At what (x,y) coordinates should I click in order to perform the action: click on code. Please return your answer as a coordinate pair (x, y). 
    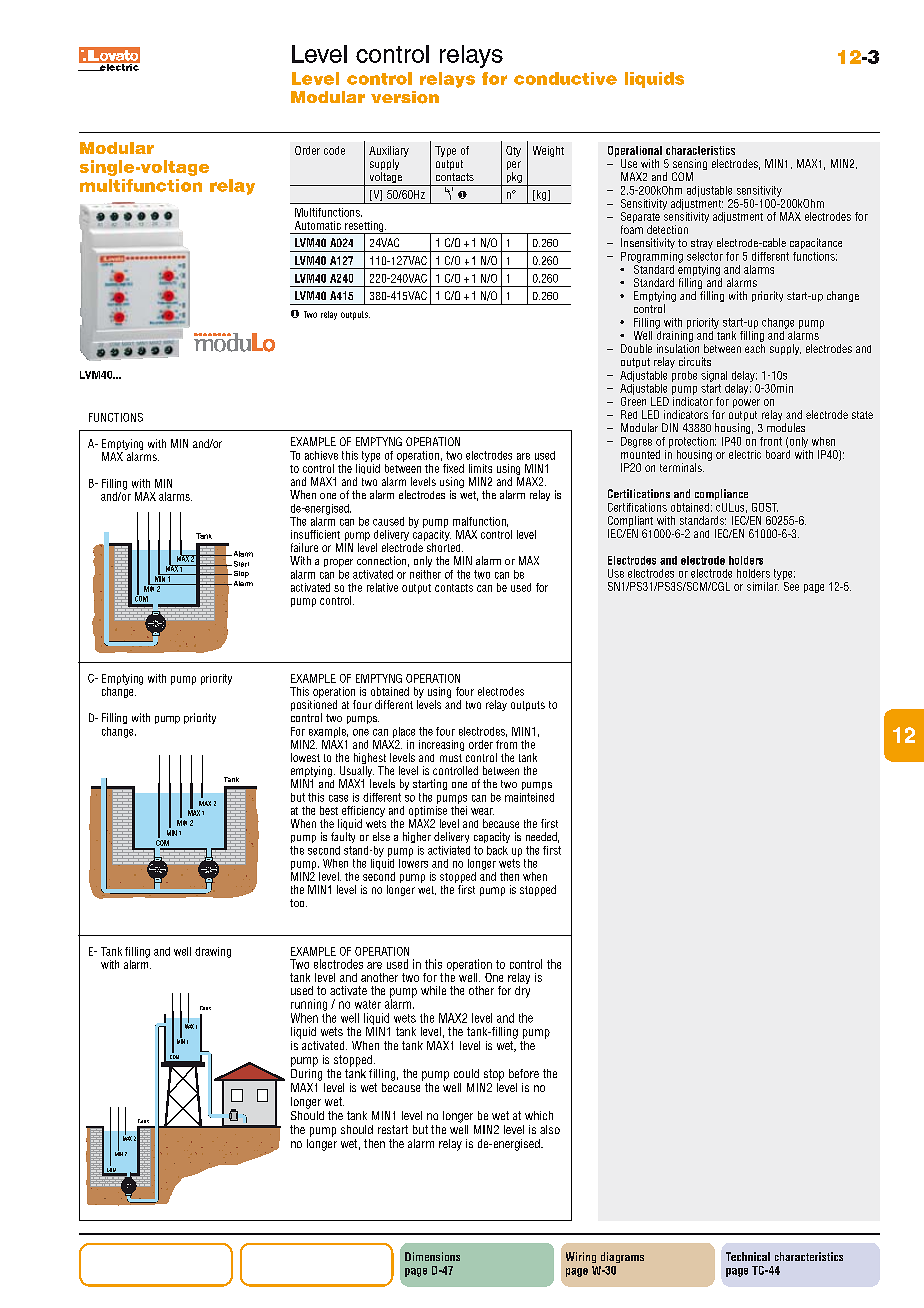
    Looking at the image, I should click on (334, 150).
